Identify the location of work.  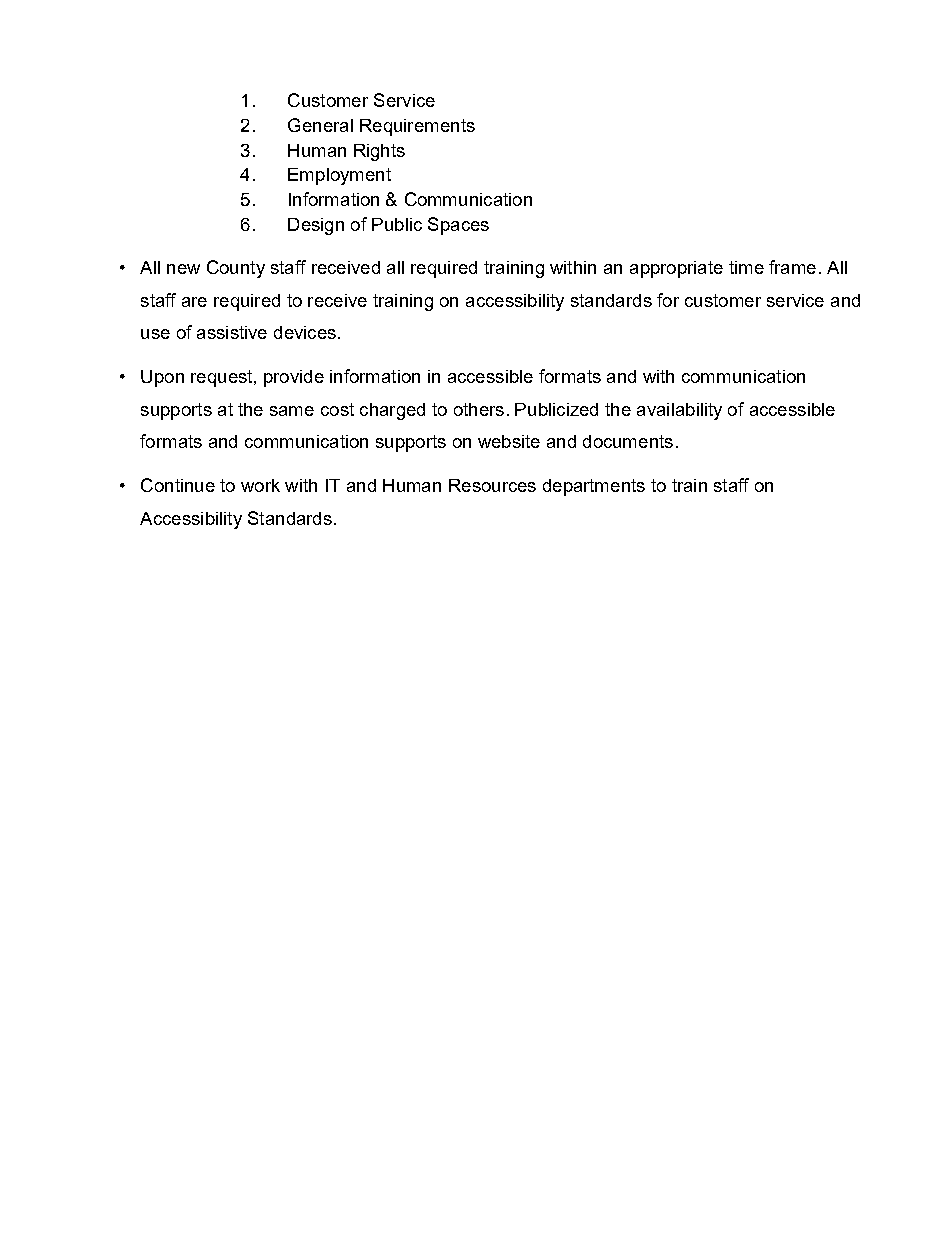
(260, 485).
